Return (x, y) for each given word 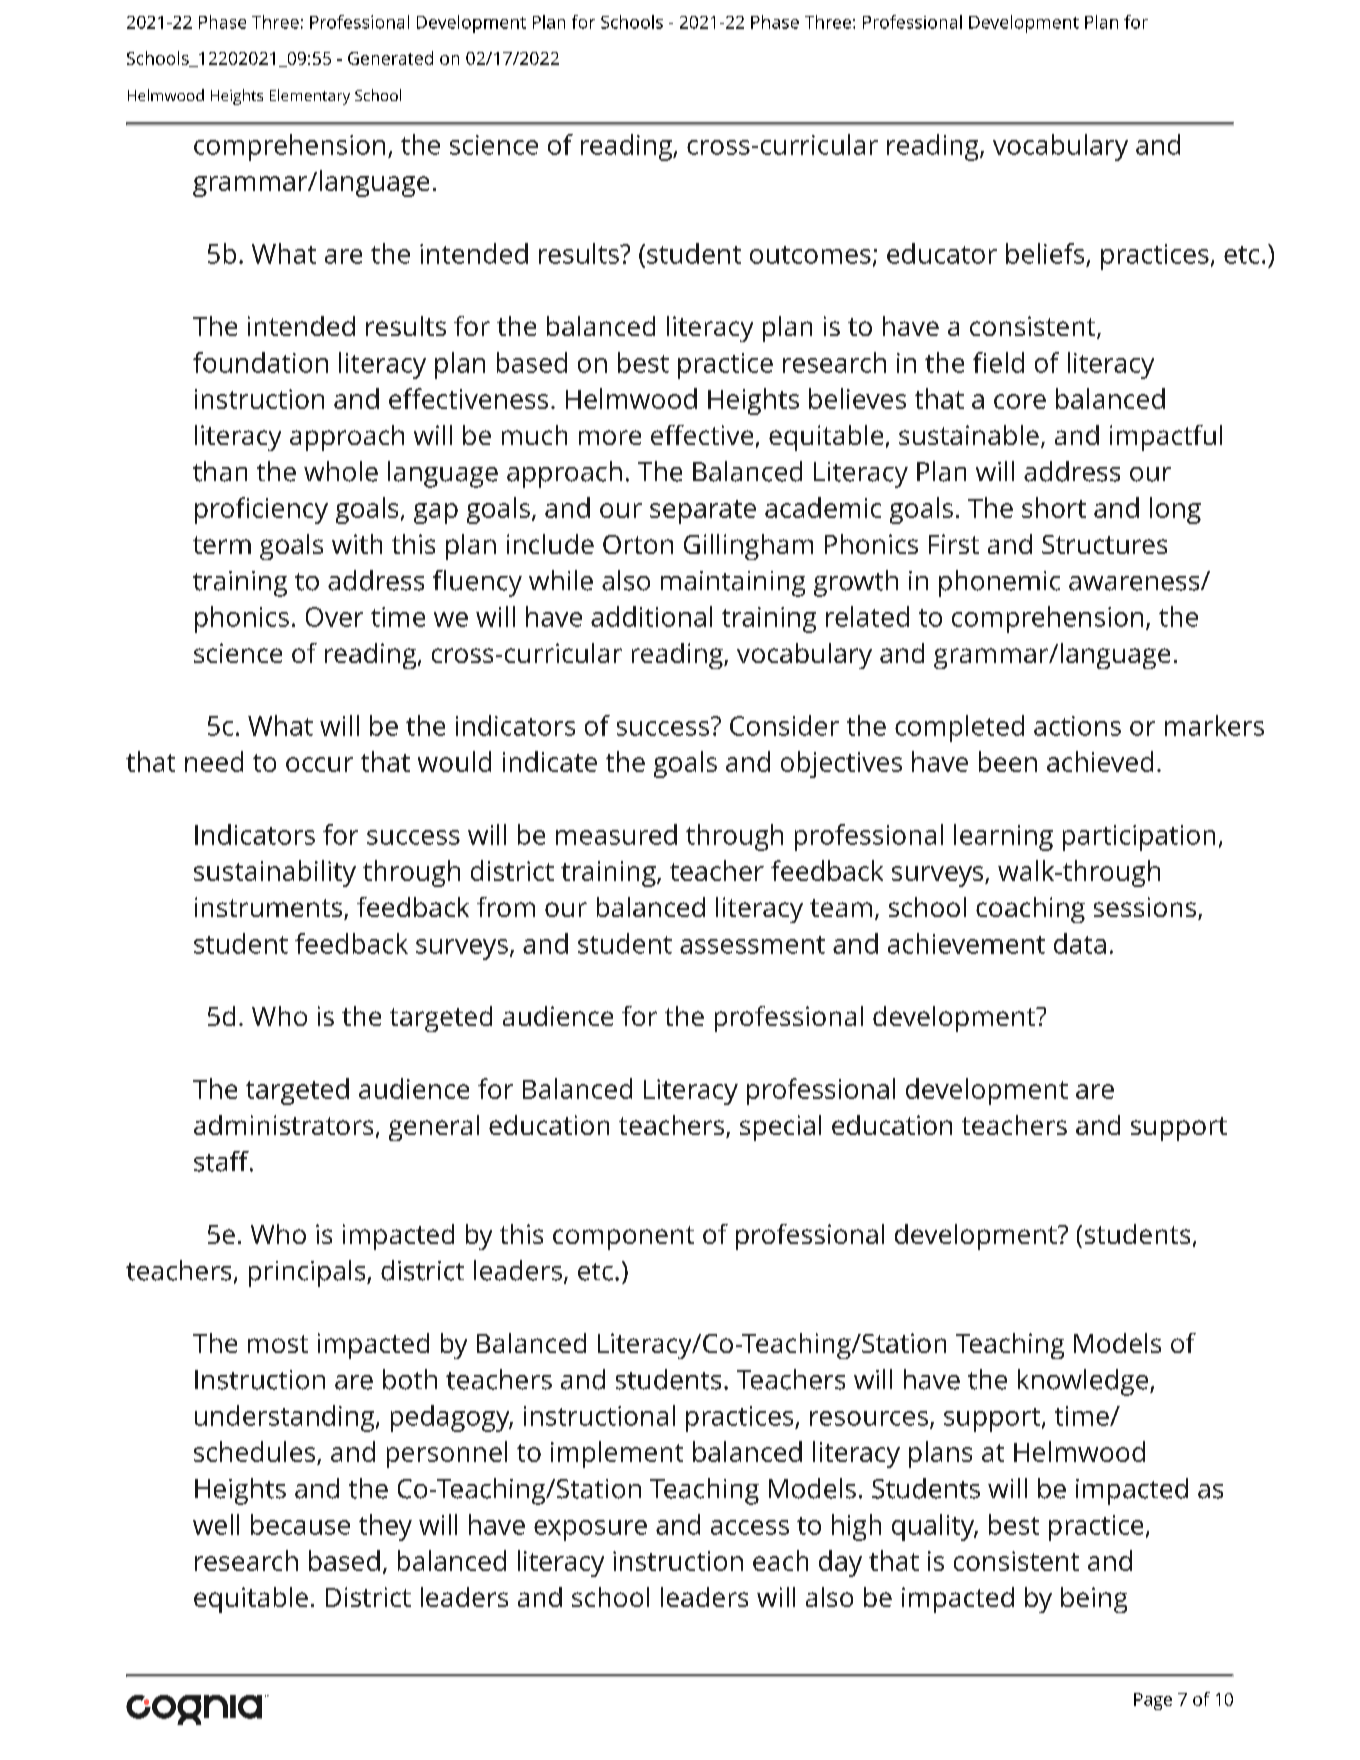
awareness (1135, 583)
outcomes (810, 255)
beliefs (1045, 253)
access (750, 1527)
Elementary (310, 97)
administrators (283, 1125)
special (780, 1128)
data (1080, 943)
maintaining (733, 584)
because (300, 1524)
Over (334, 617)
